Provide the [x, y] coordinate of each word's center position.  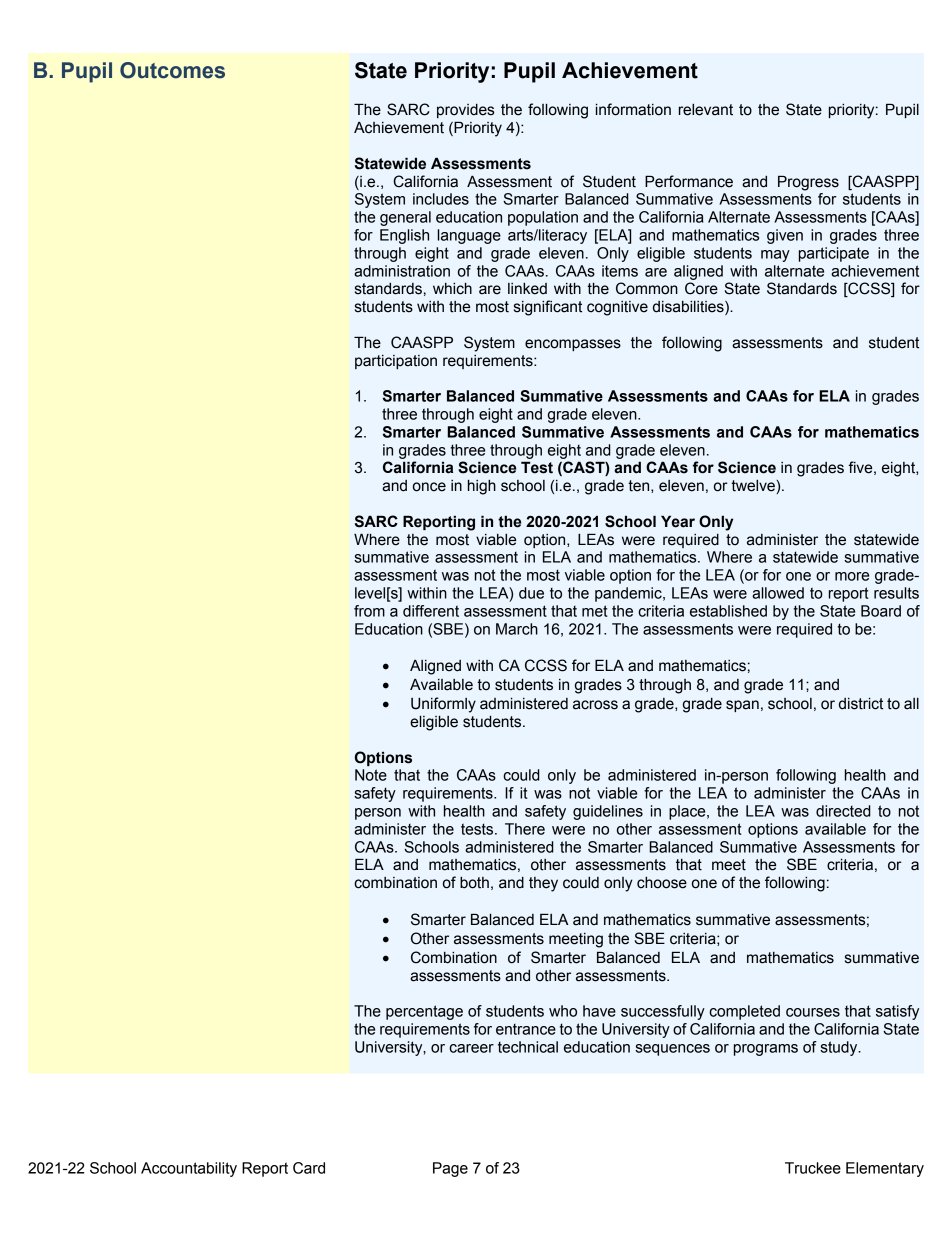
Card [309, 1168]
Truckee [813, 1168]
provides [465, 111]
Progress [808, 183]
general [405, 218]
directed [843, 811]
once [429, 487]
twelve [754, 487]
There [525, 829]
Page [450, 1169]
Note [371, 775]
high [482, 487]
